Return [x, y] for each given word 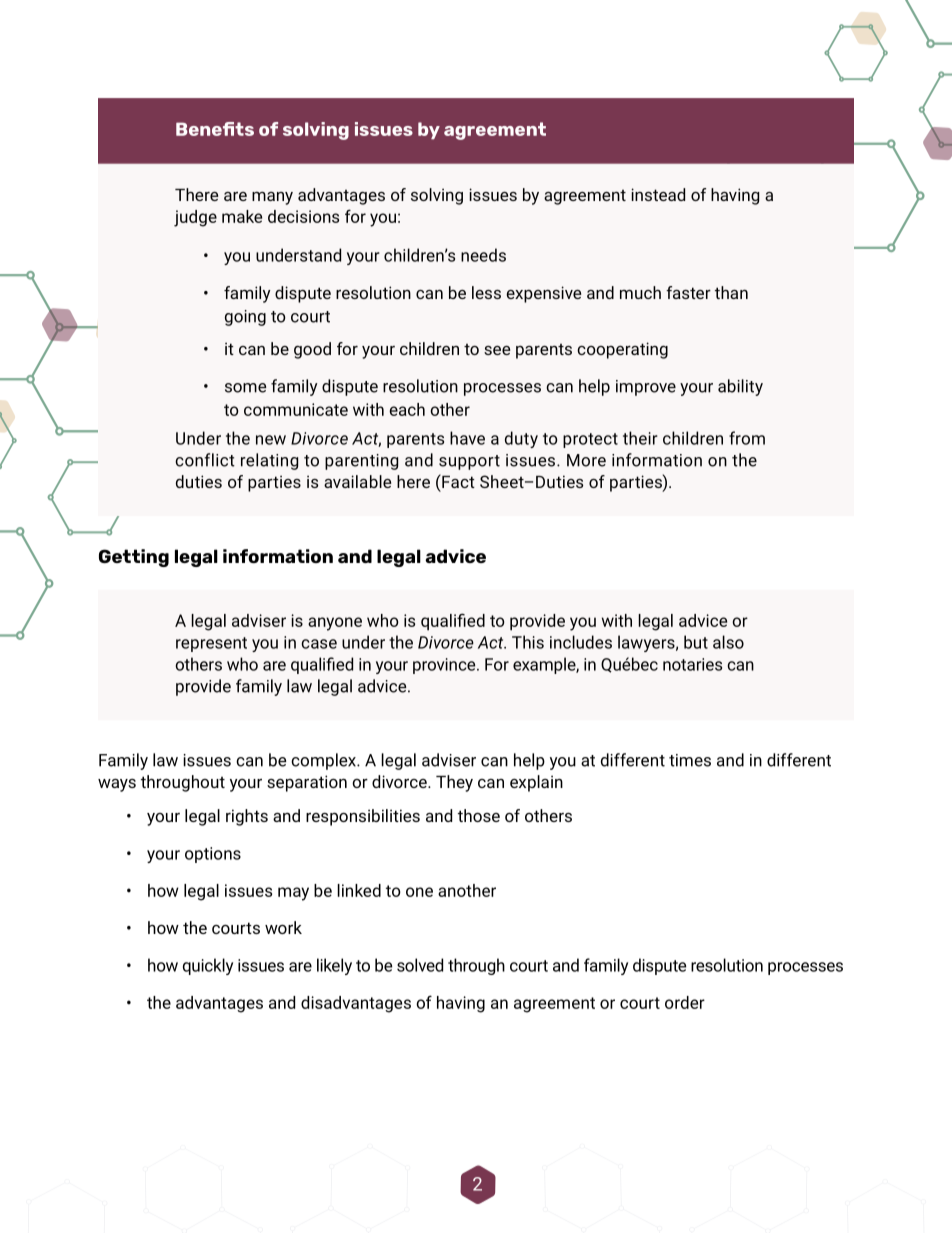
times [690, 760]
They [454, 783]
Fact [457, 481]
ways [117, 785]
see [497, 350]
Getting [134, 558]
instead [658, 194]
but [696, 642]
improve [646, 388]
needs [483, 255]
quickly [208, 966]
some [245, 388]
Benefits [215, 129]
